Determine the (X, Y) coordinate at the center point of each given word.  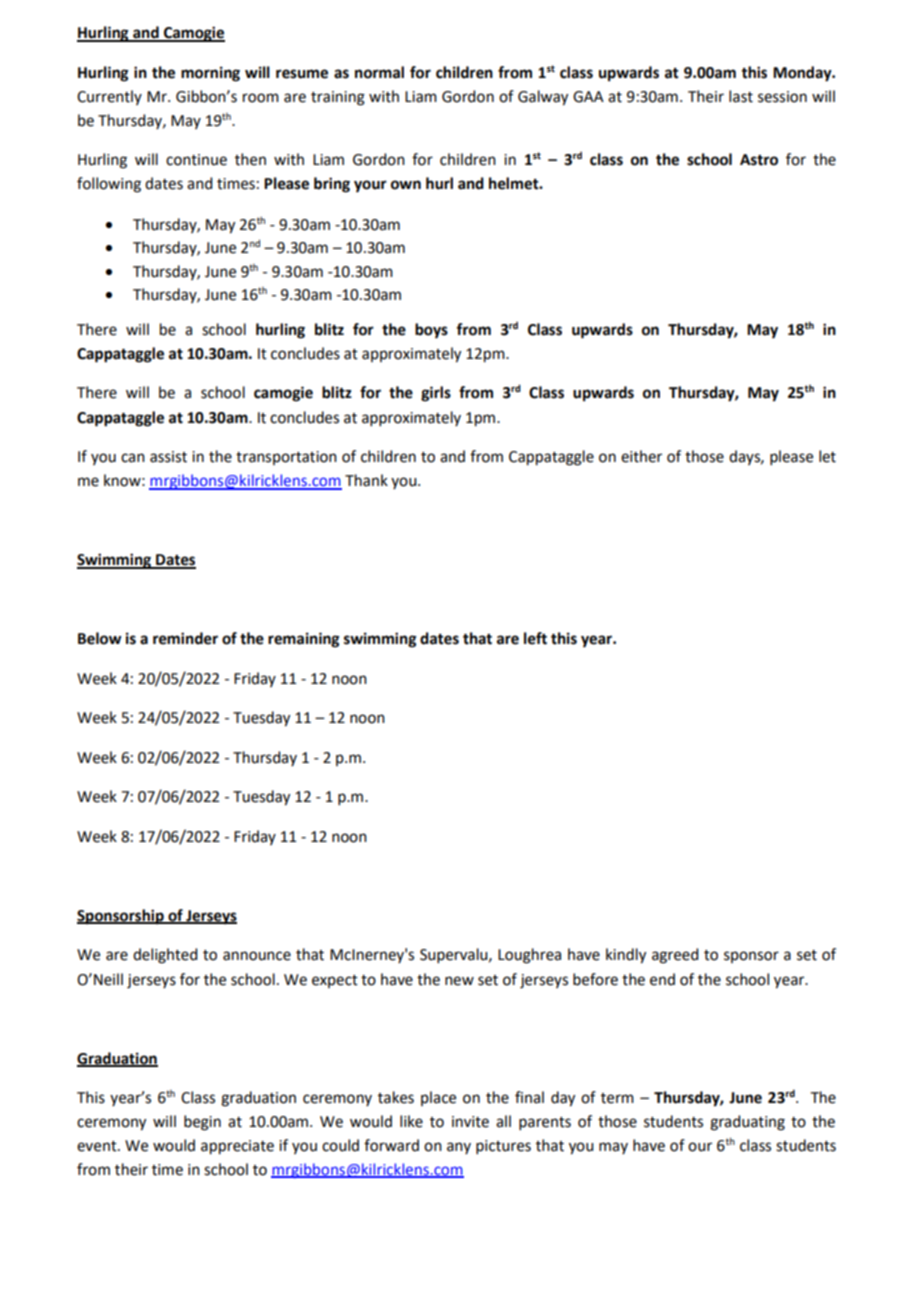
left (535, 638)
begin (202, 1123)
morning (210, 74)
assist (168, 457)
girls (436, 394)
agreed (675, 956)
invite (470, 1122)
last (741, 96)
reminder (185, 638)
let (827, 456)
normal (379, 72)
